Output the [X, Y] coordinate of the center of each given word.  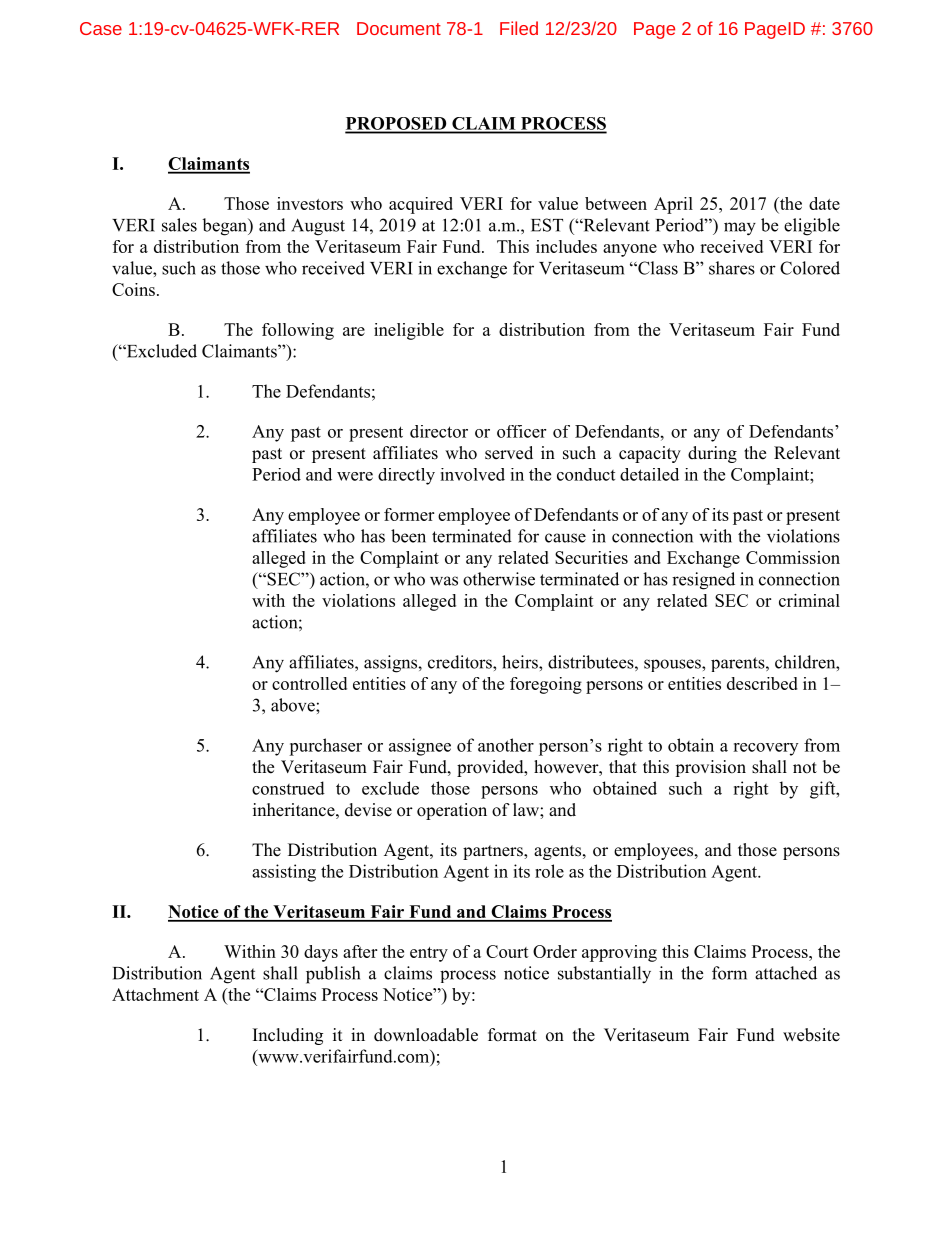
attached [786, 973]
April [673, 205]
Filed [519, 28]
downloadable [426, 1035]
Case [101, 28]
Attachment [155, 994]
